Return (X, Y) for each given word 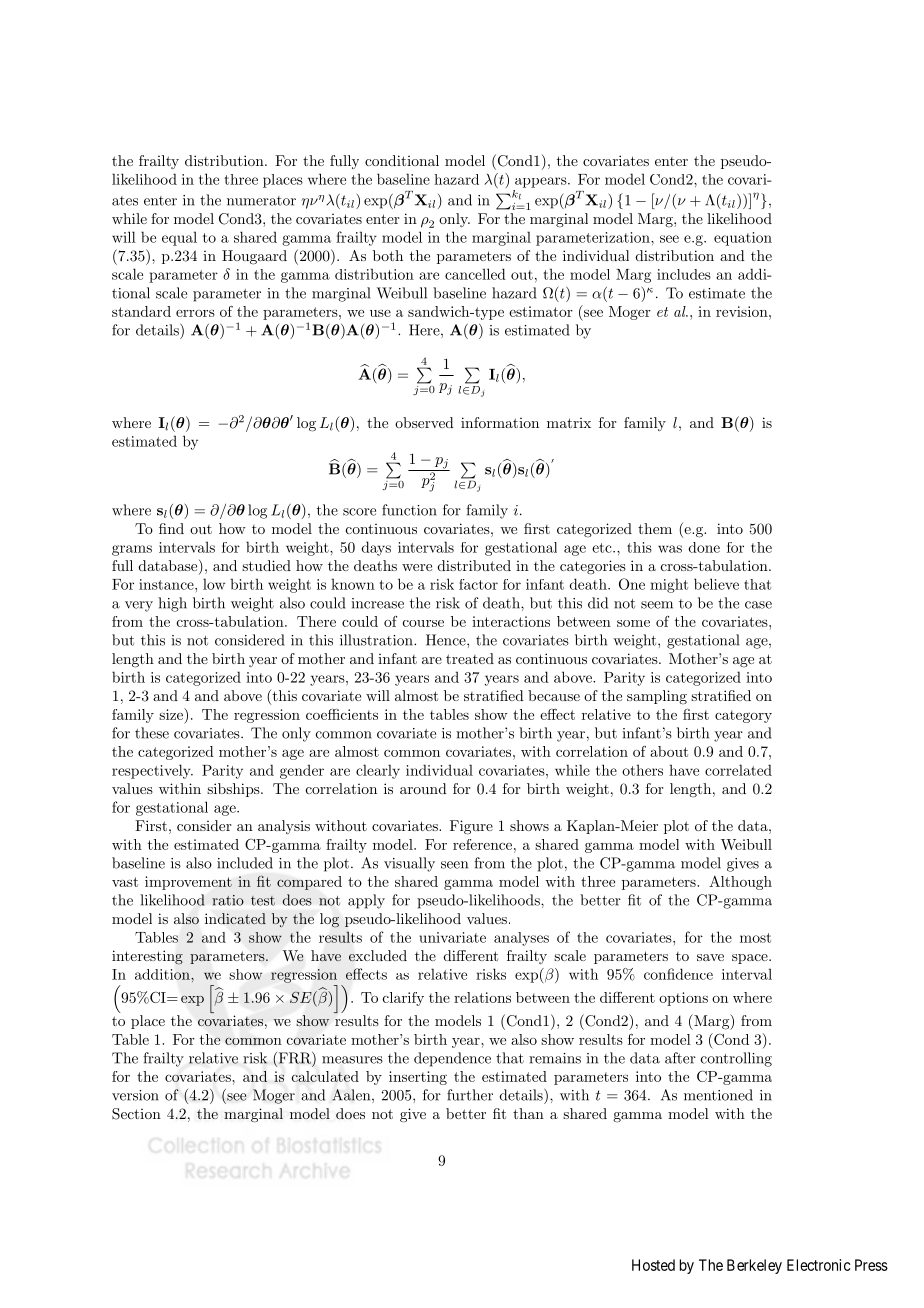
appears (542, 182)
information (500, 422)
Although (740, 883)
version (135, 1095)
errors (195, 313)
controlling (736, 1059)
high (172, 604)
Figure (471, 827)
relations (482, 997)
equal (179, 238)
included (245, 863)
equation (743, 239)
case (758, 605)
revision (743, 311)
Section (136, 1114)
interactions (511, 621)
